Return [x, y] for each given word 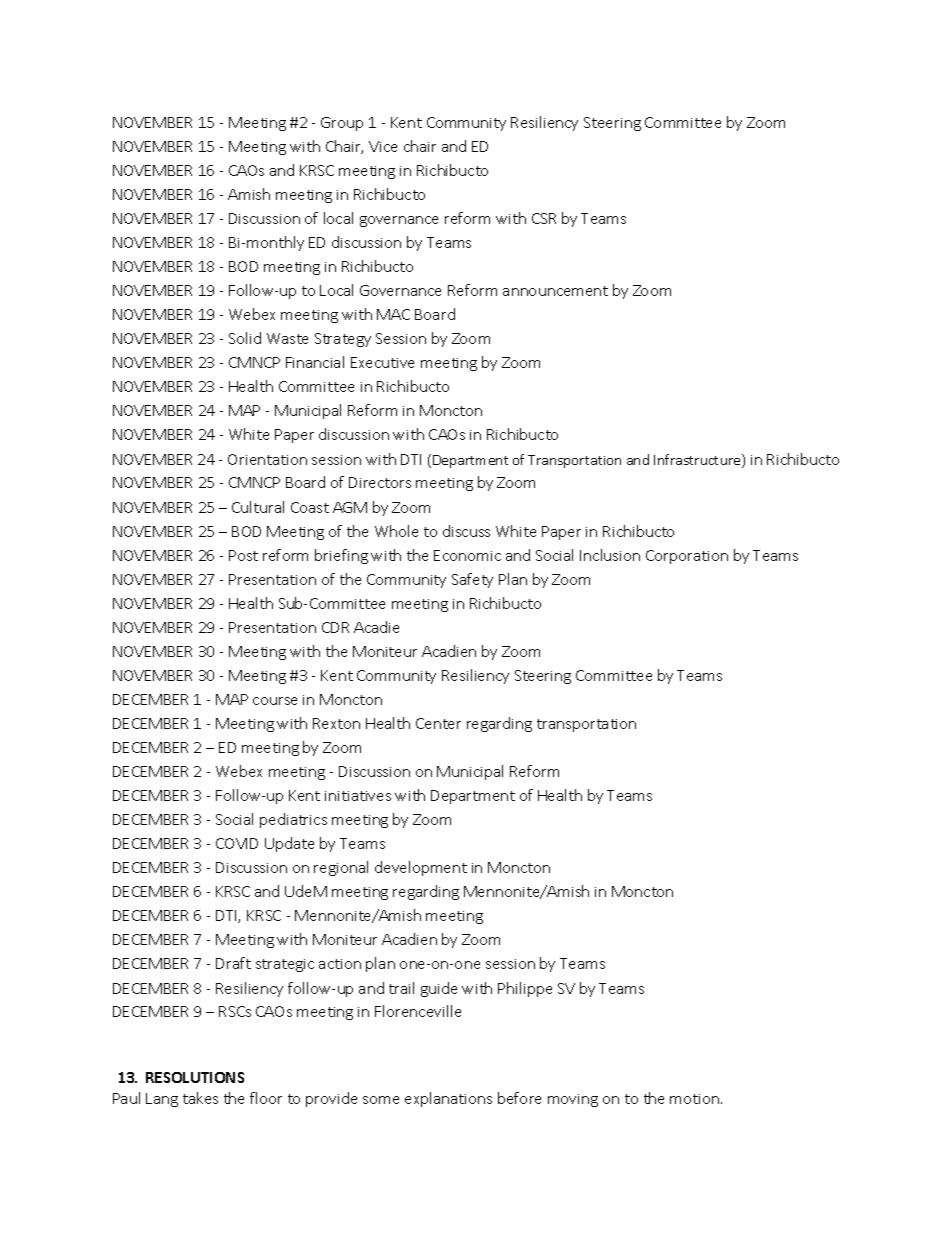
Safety [472, 580]
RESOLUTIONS [195, 1077]
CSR [544, 218]
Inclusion [610, 555]
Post [243, 555]
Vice [383, 146]
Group [342, 124]
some [381, 1100]
